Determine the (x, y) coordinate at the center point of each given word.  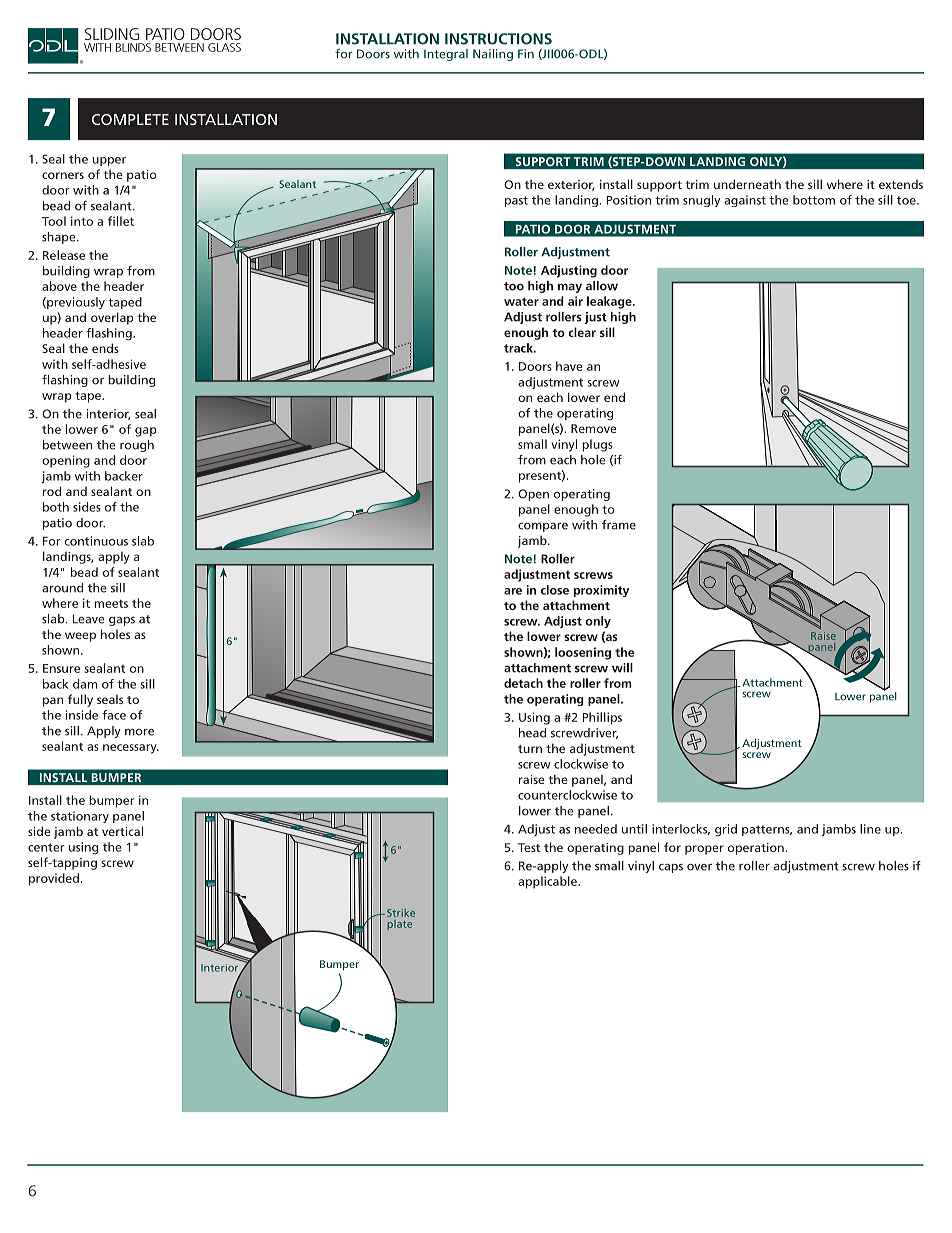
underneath (747, 184)
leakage (610, 302)
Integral (446, 55)
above (59, 286)
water (521, 301)
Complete (130, 119)
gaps (122, 621)
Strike (401, 913)
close (555, 590)
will (622, 668)
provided (54, 879)
